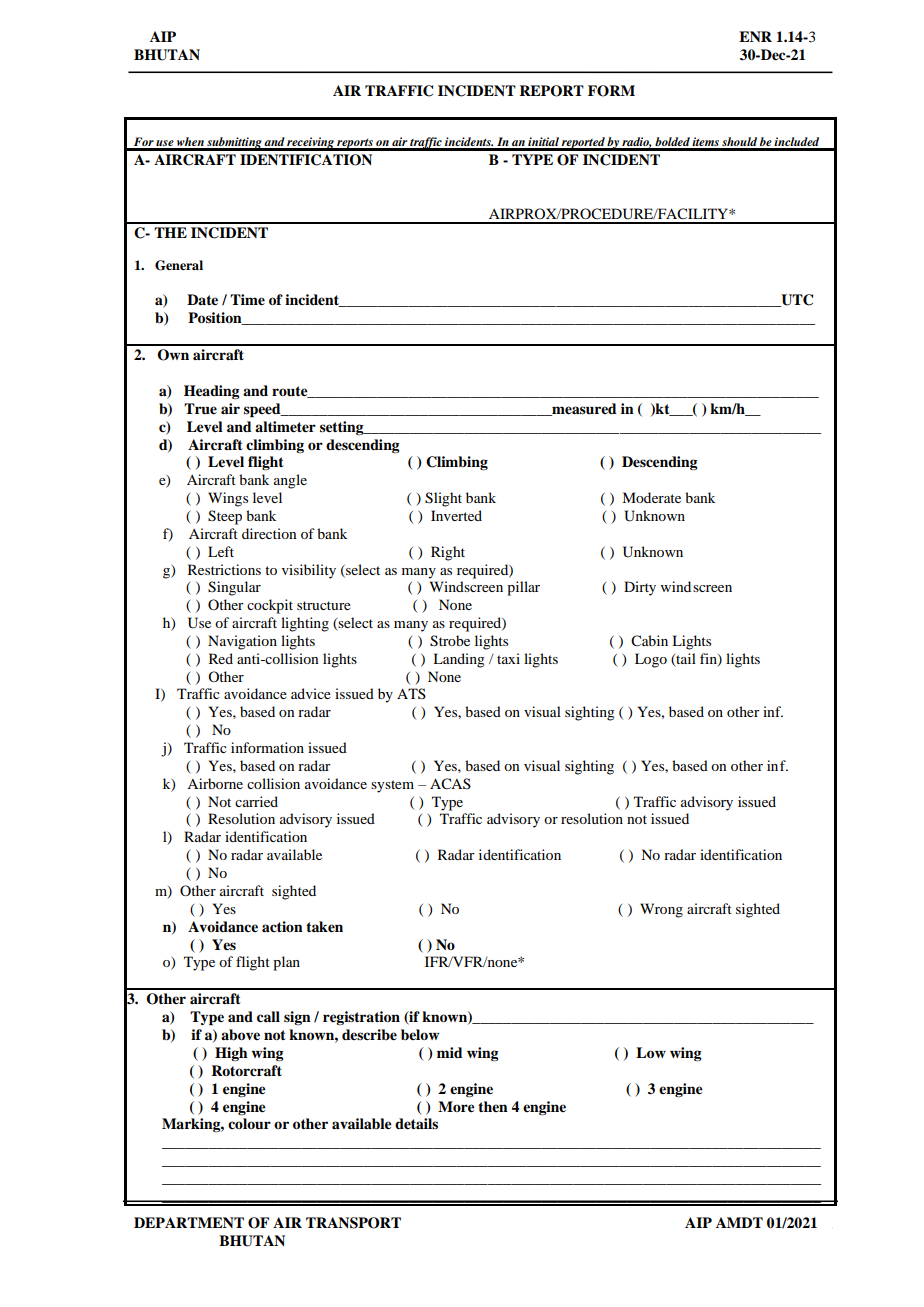  Describe the element at coordinates (651, 497) in the page. I see `Moderate` at that location.
